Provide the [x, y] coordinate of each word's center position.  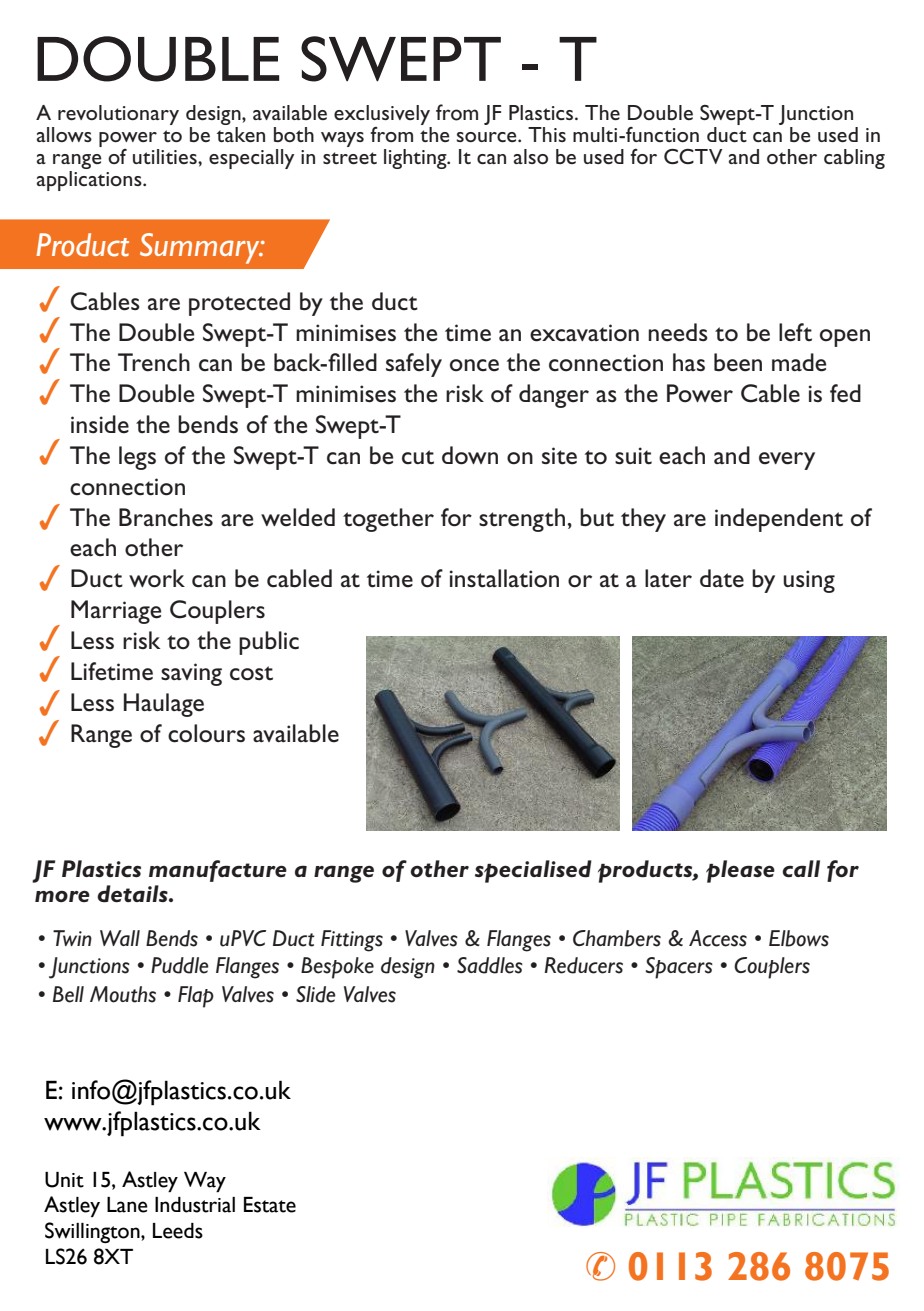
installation [504, 578]
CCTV [693, 156]
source [488, 137]
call [801, 869]
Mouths [123, 994]
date [722, 578]
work [157, 578]
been [738, 362]
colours [206, 733]
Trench [154, 362]
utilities [166, 156]
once [474, 365]
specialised [533, 871]
